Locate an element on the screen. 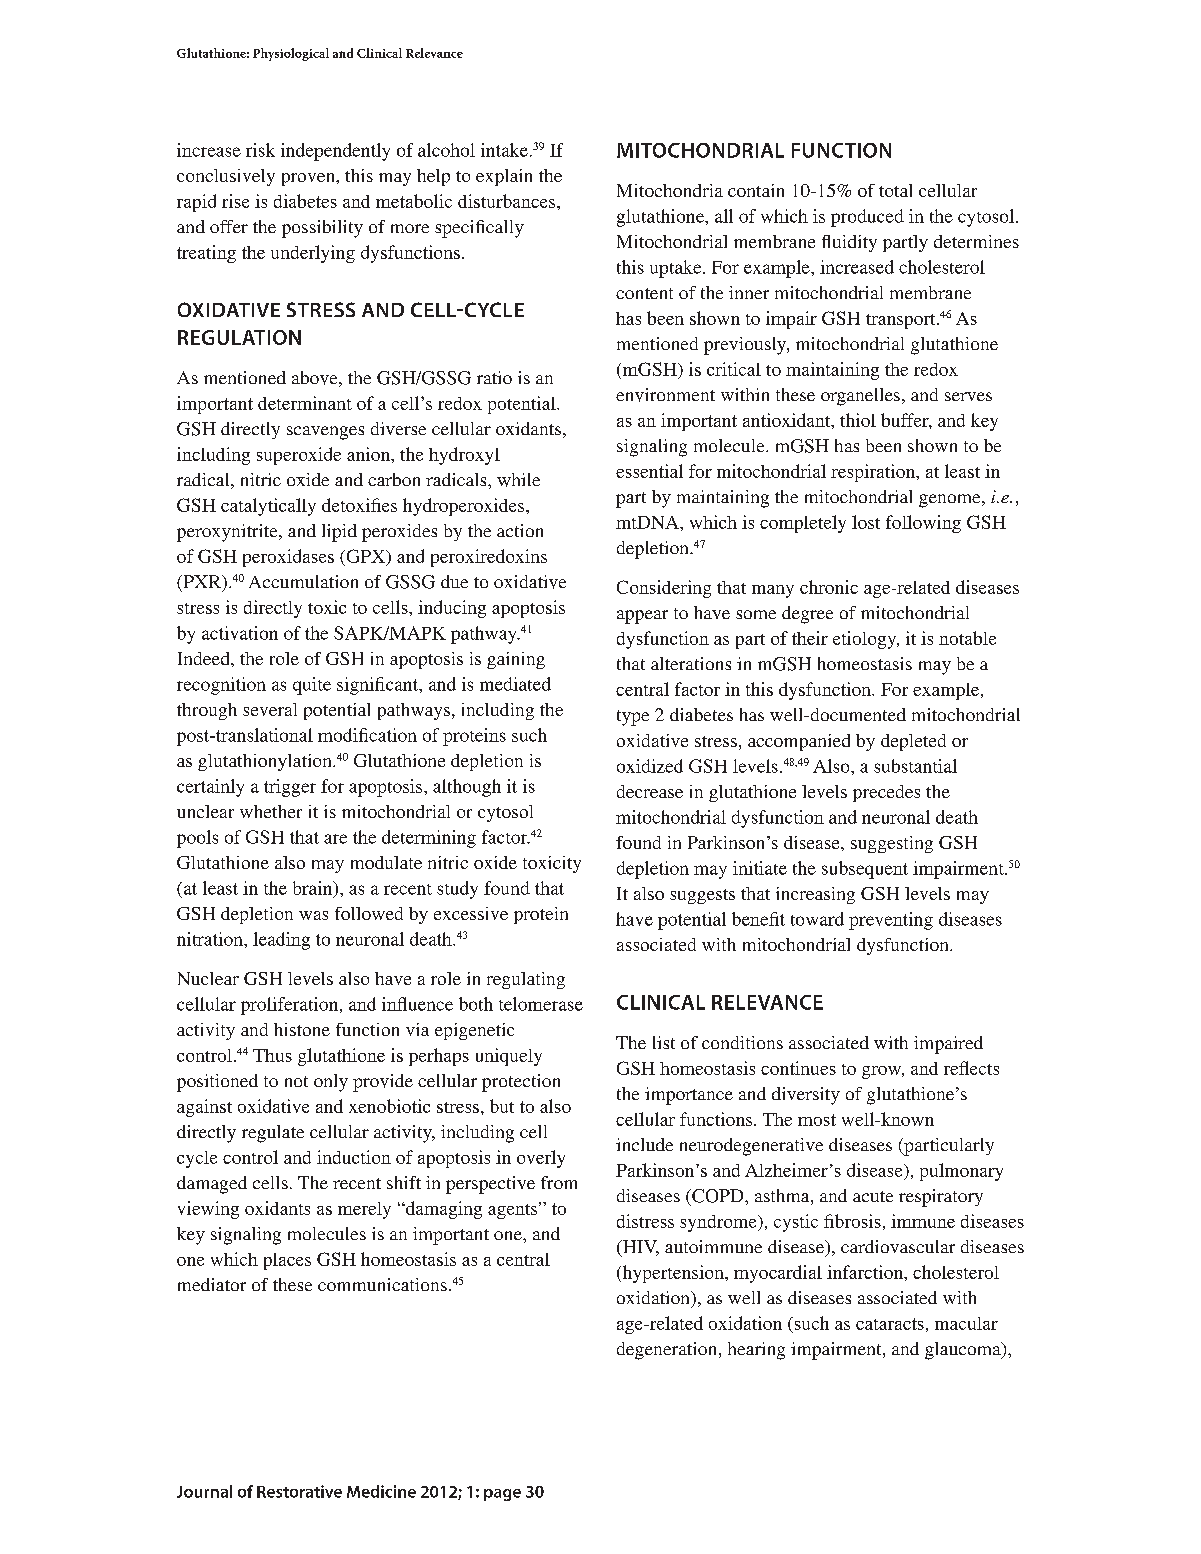  histone is located at coordinates (302, 1029).
